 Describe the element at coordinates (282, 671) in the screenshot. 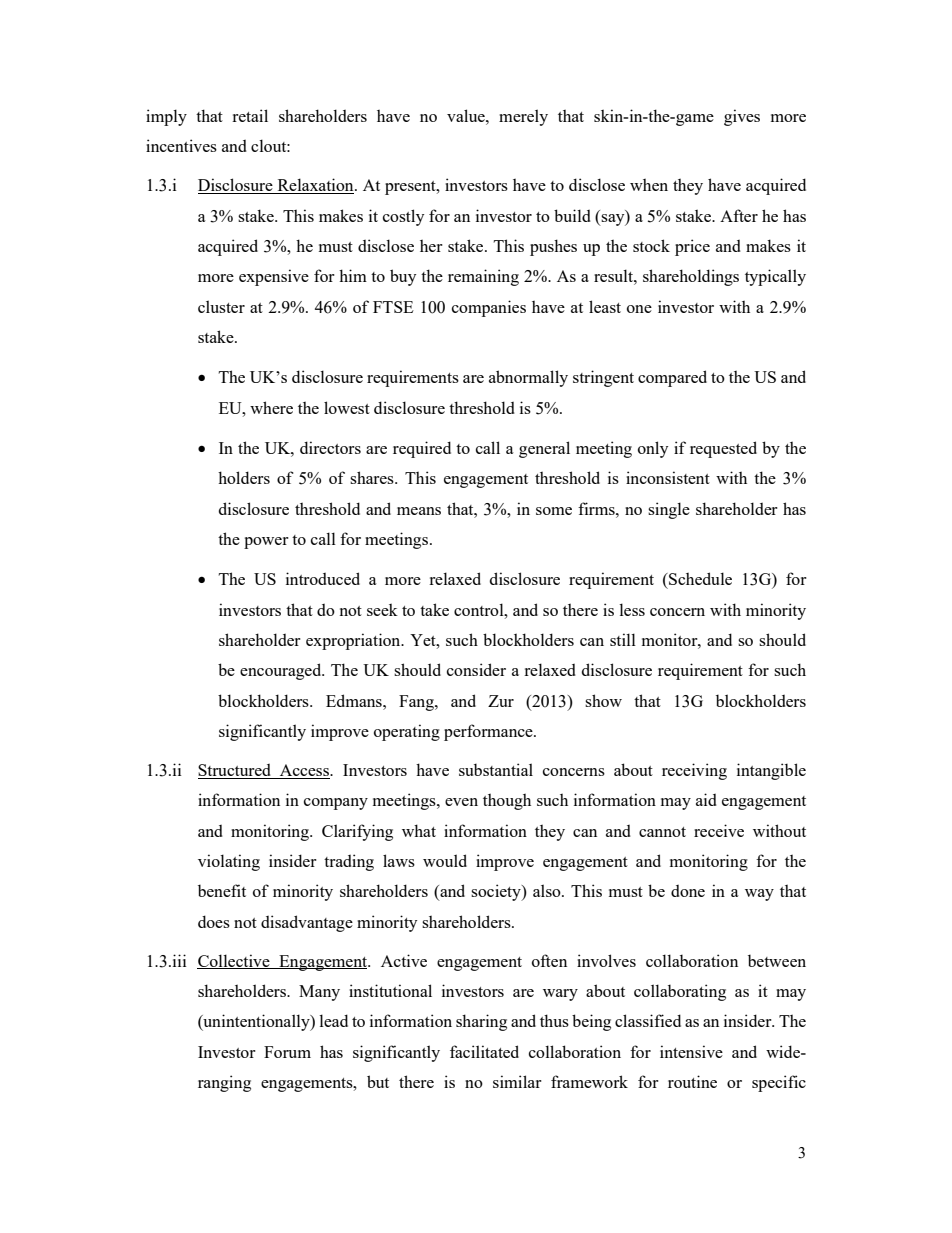

I see `encouraged` at that location.
